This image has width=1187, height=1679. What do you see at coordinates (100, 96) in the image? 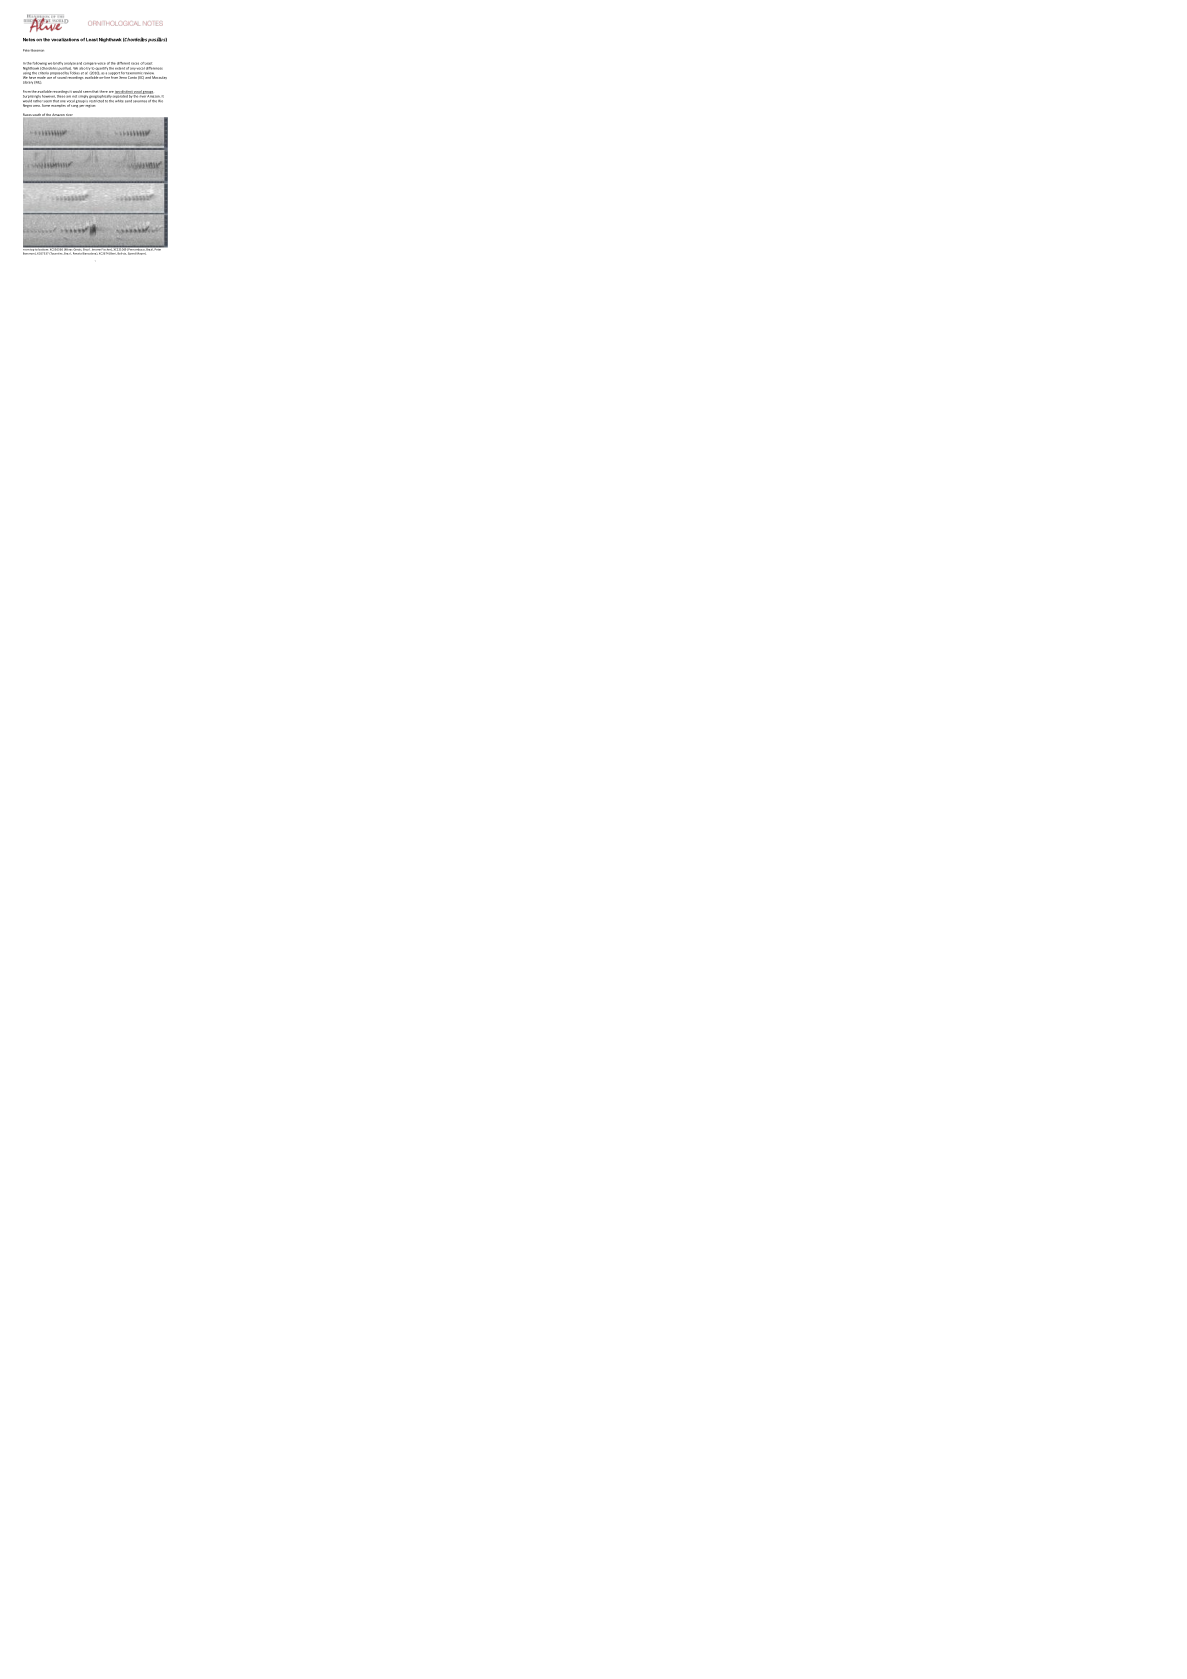
I see `geographically` at bounding box center [100, 96].
